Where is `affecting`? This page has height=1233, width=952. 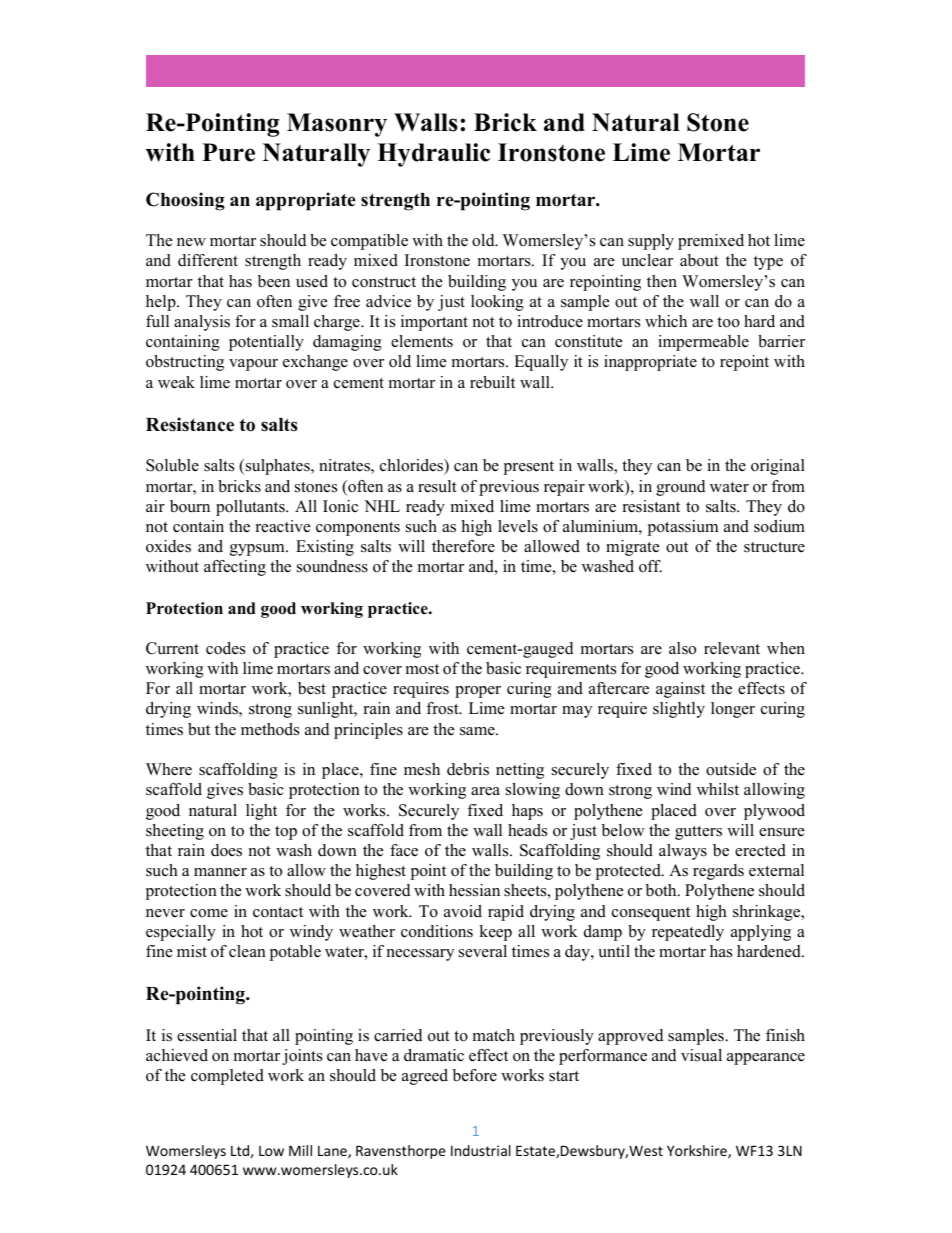 affecting is located at coordinates (235, 568).
